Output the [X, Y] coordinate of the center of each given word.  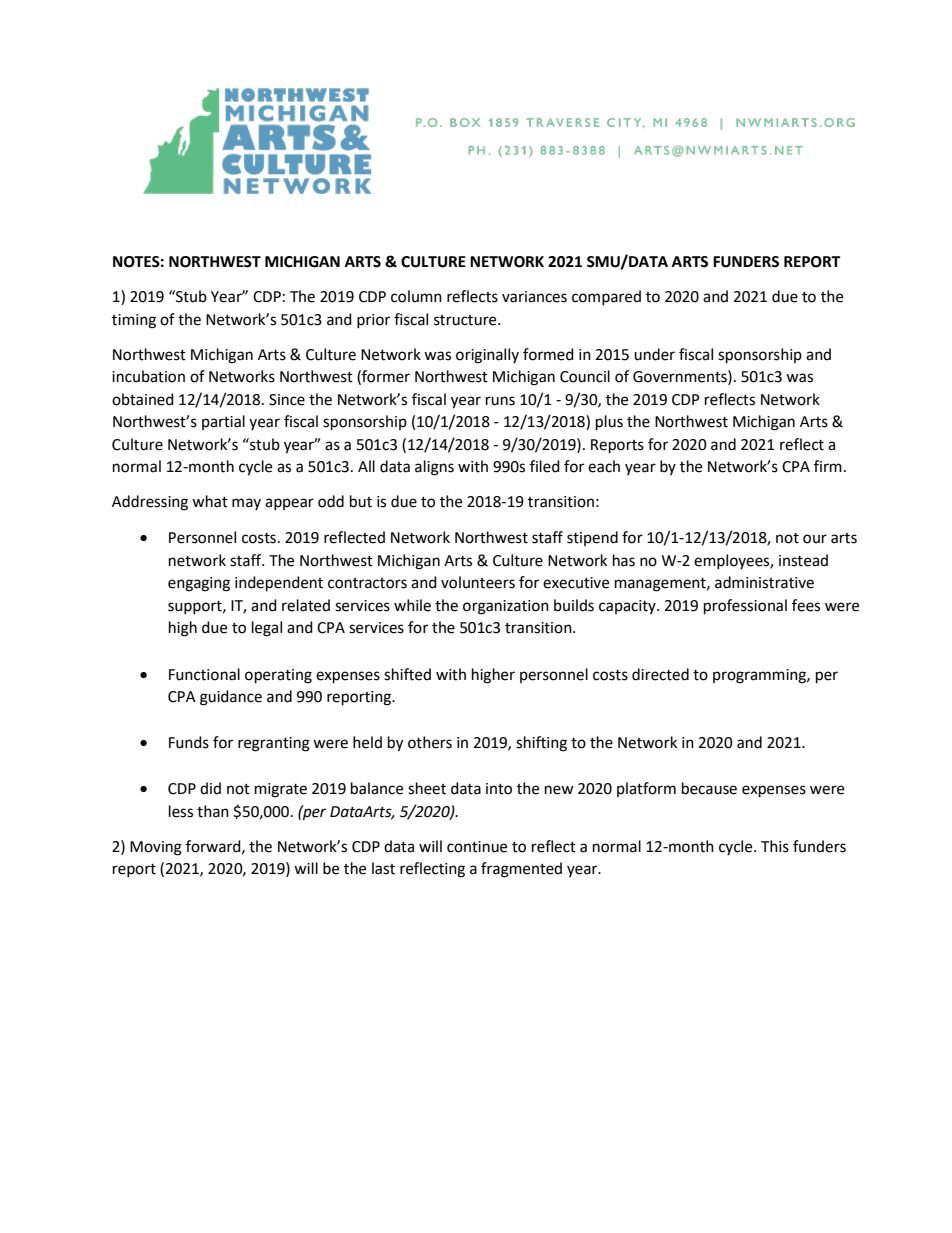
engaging [199, 584]
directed [660, 674]
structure [466, 320]
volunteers [478, 582]
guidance [231, 698]
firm [828, 466]
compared [606, 297]
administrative [764, 582]
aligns [434, 468]
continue [477, 847]
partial [223, 422]
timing [134, 321]
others [430, 742]
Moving [156, 848]
